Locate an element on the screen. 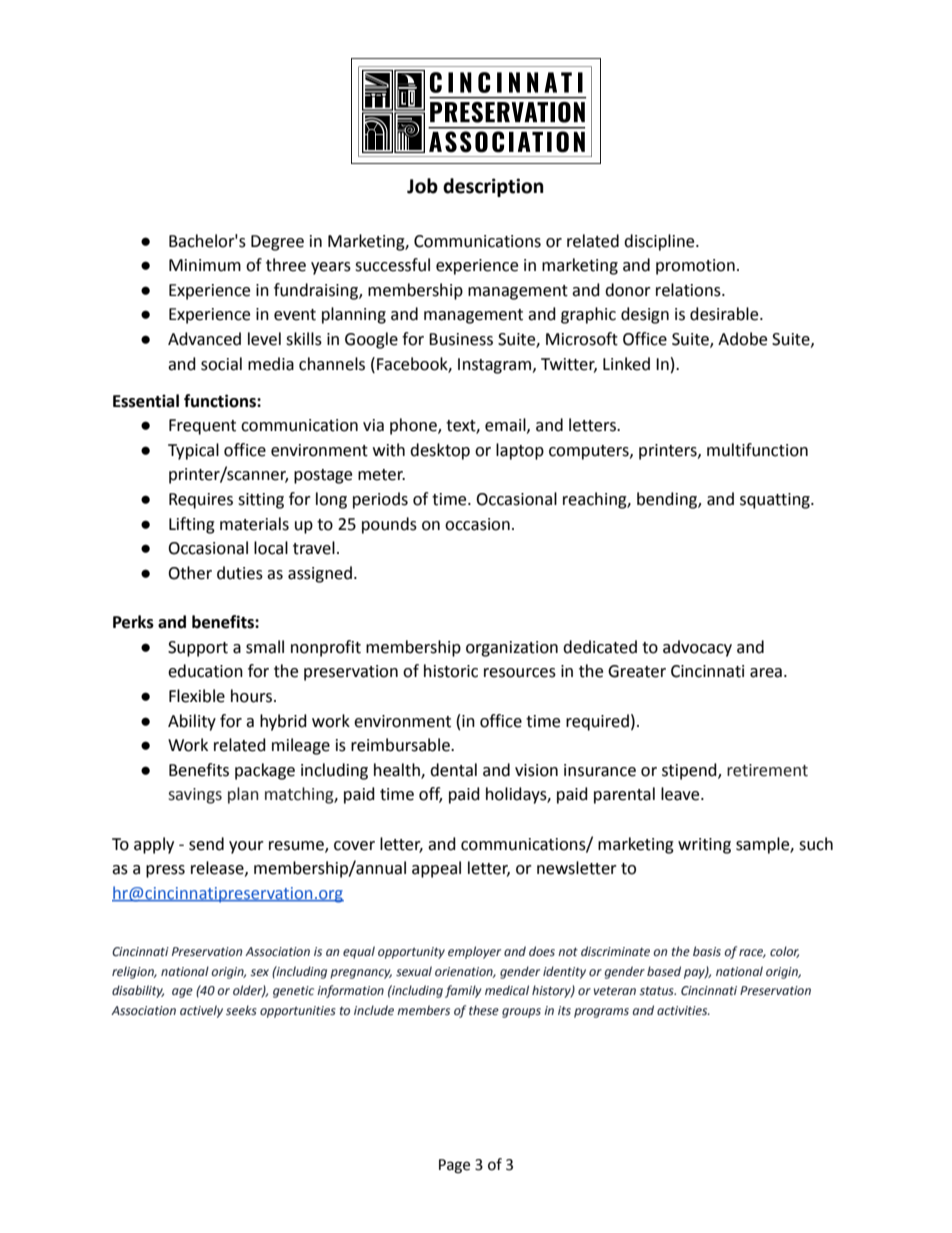 The image size is (952, 1233). description is located at coordinates (493, 187).
